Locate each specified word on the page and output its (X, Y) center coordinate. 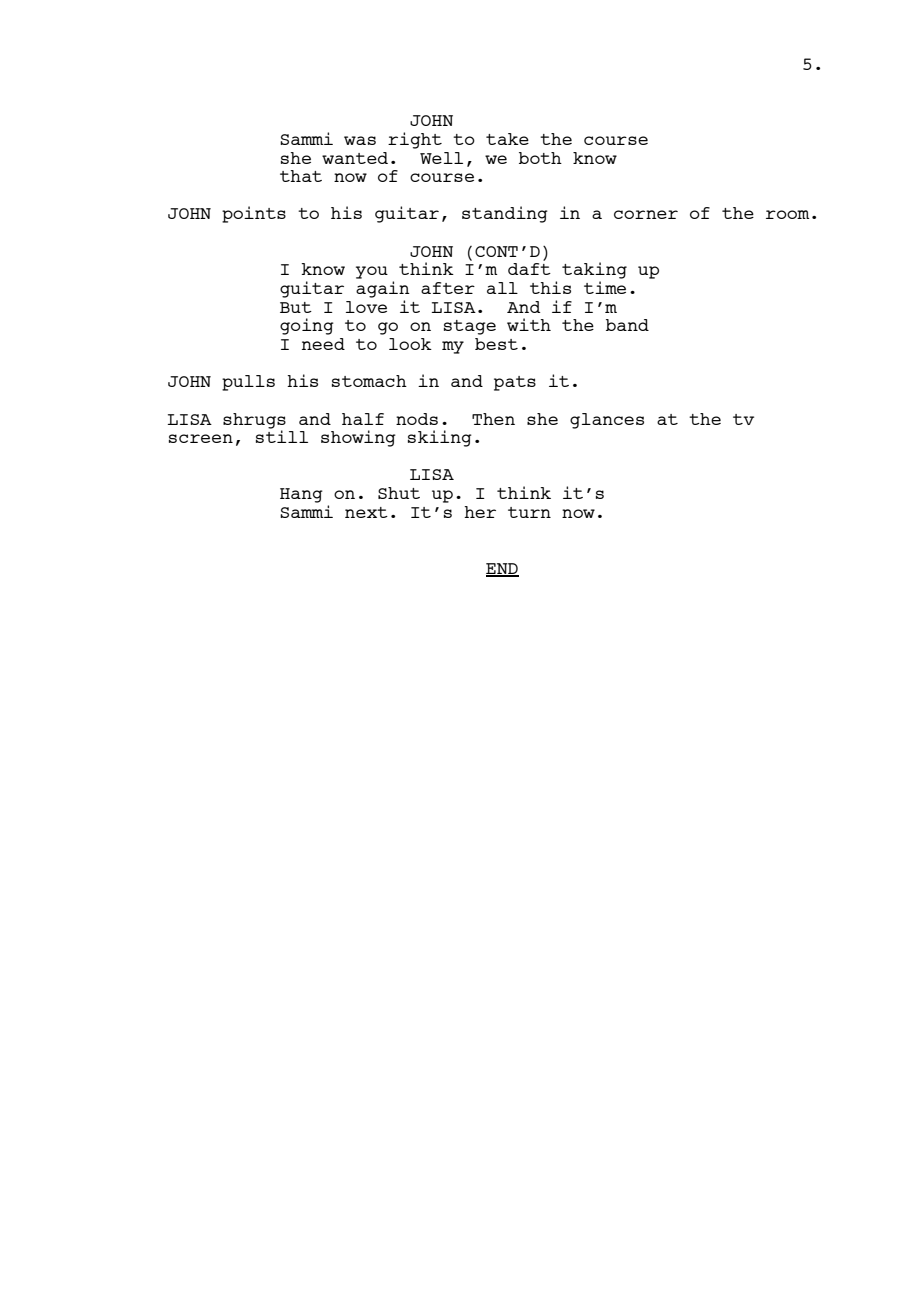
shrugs (254, 421)
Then (493, 419)
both (540, 158)
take (507, 139)
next (366, 512)
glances (607, 421)
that (301, 176)
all (502, 288)
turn (529, 512)
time (605, 287)
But (296, 307)
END (502, 569)
